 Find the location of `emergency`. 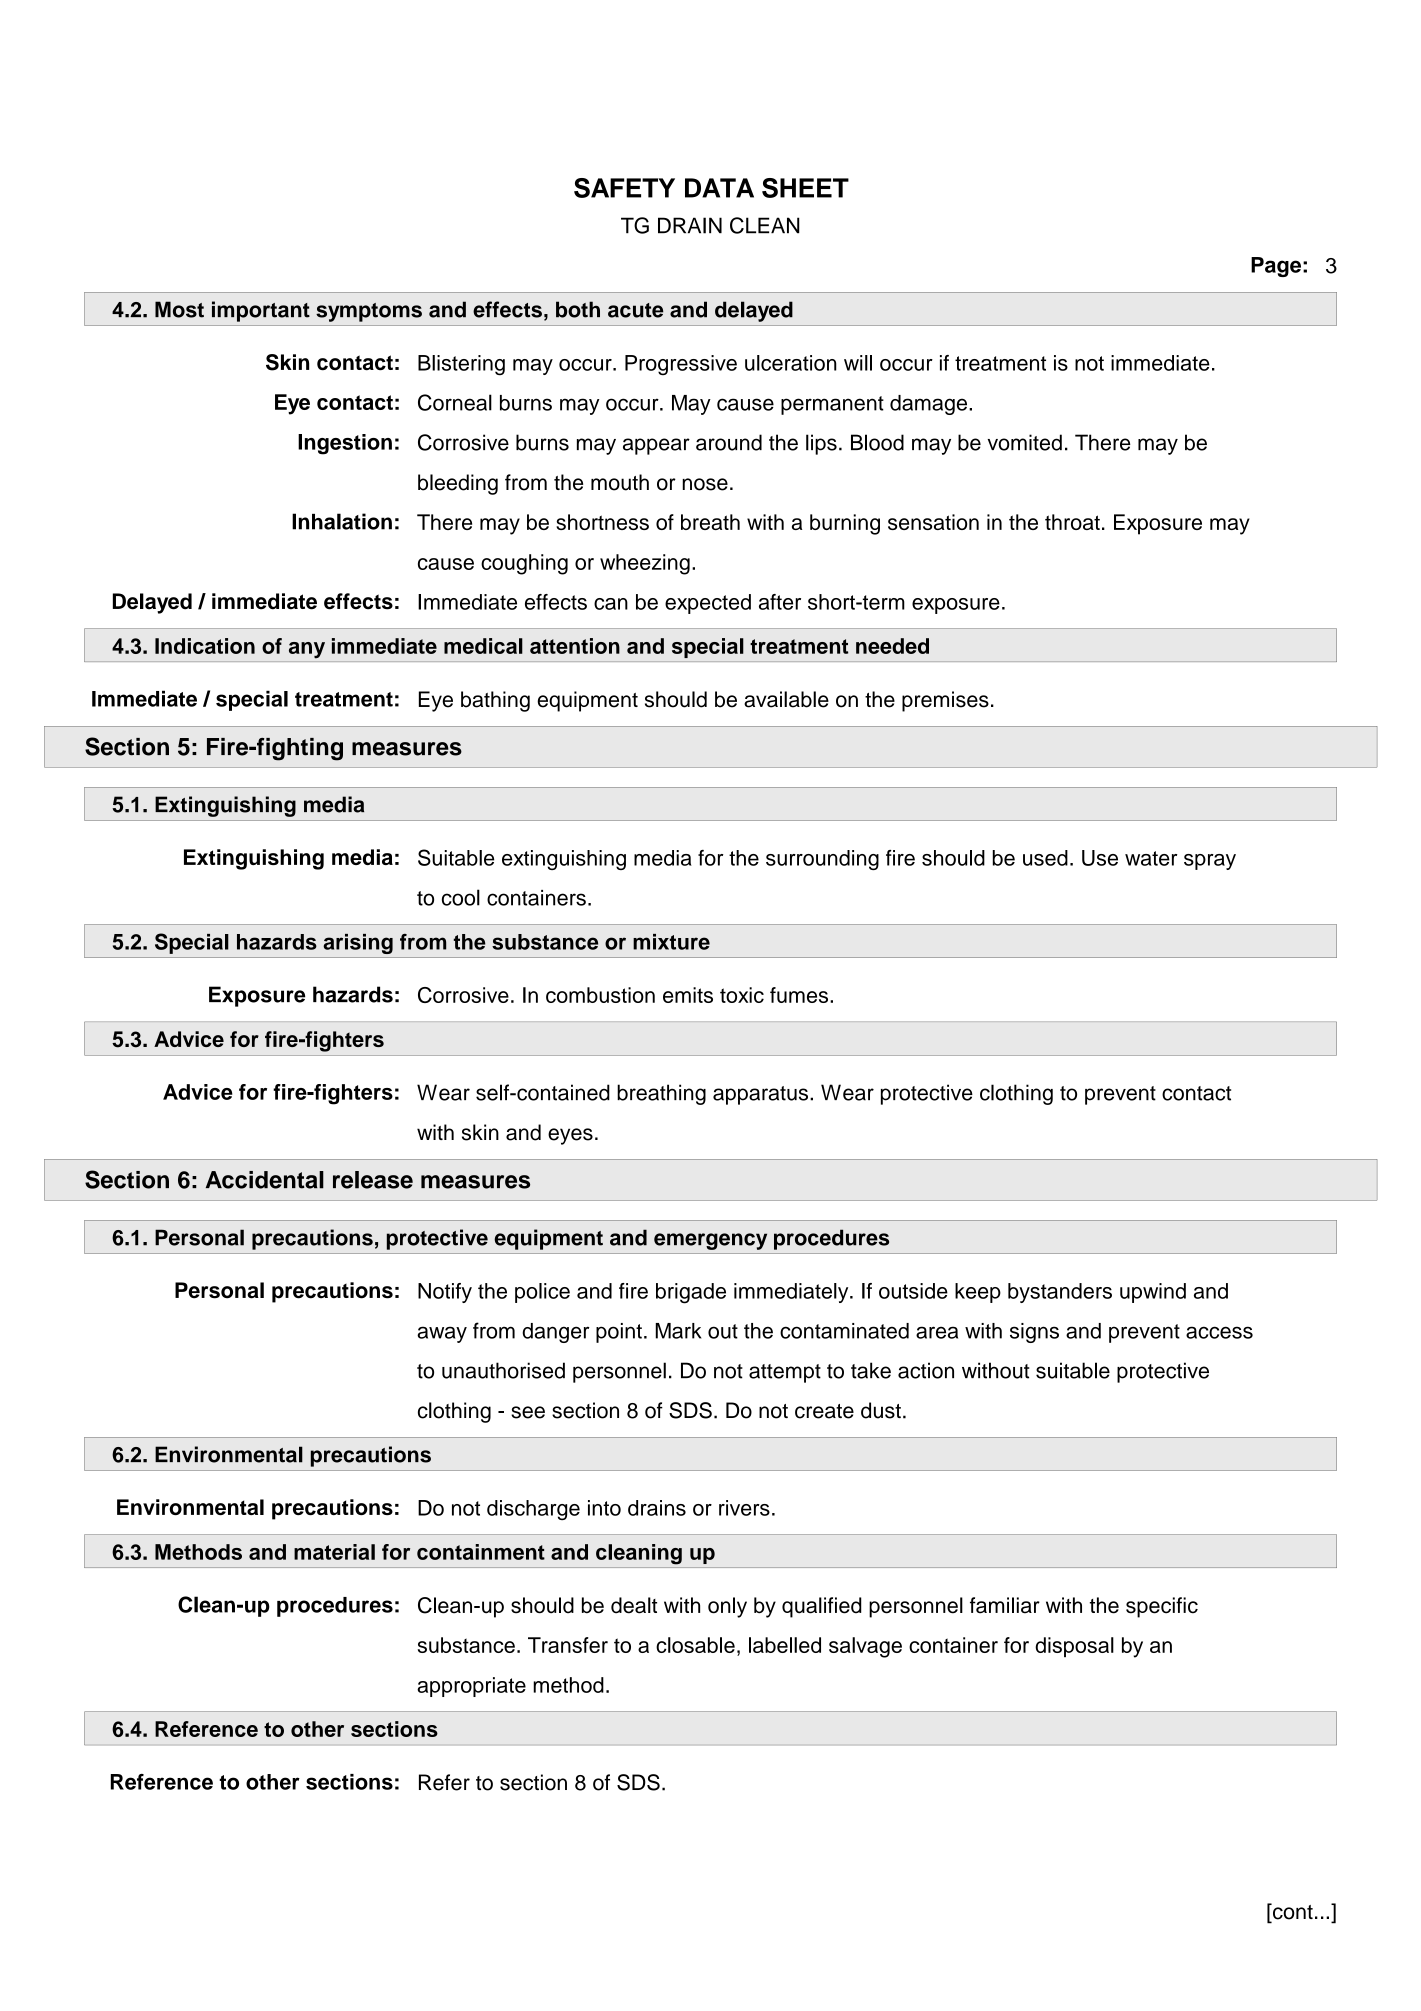

emergency is located at coordinates (710, 1241).
